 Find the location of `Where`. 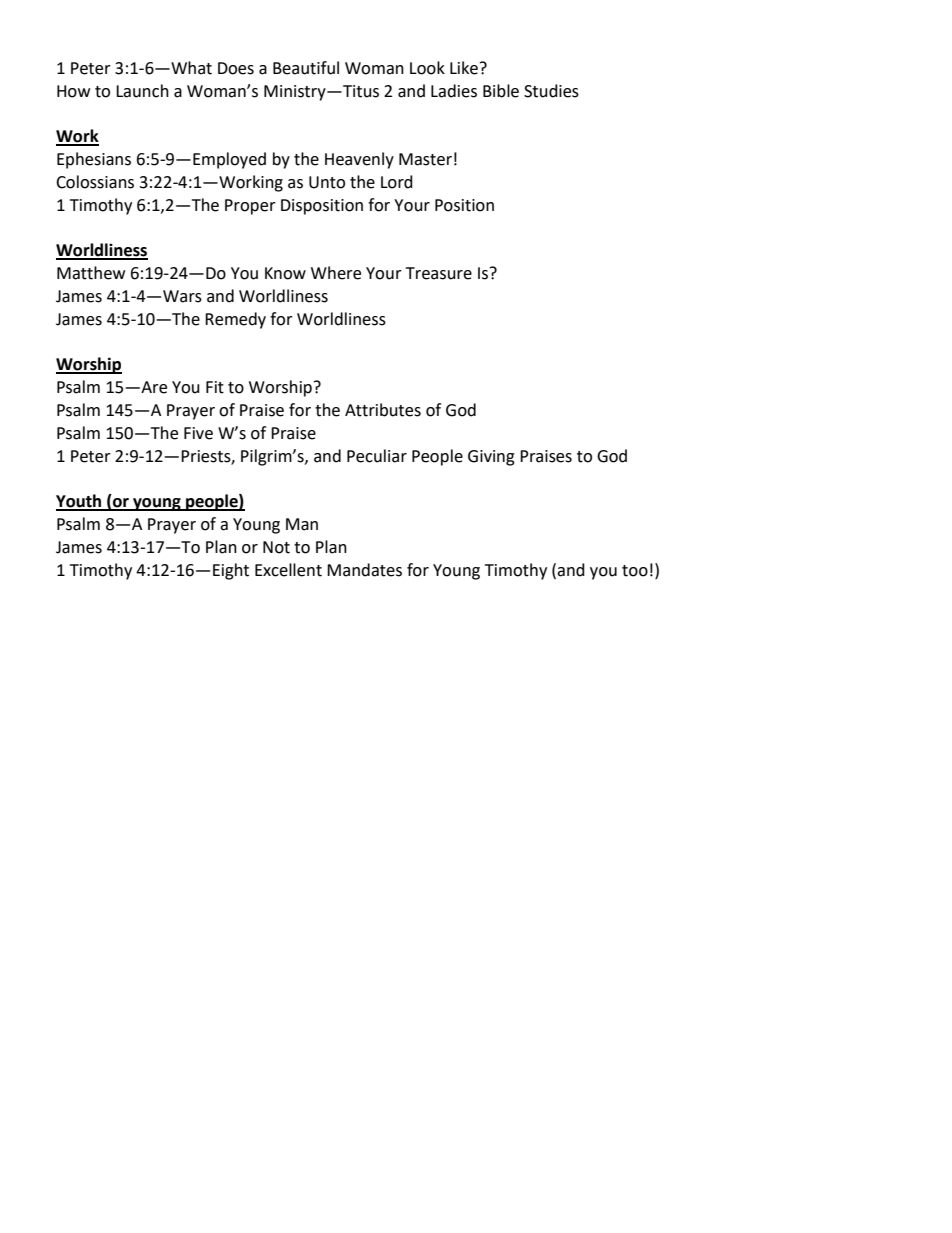

Where is located at coordinates (336, 273).
